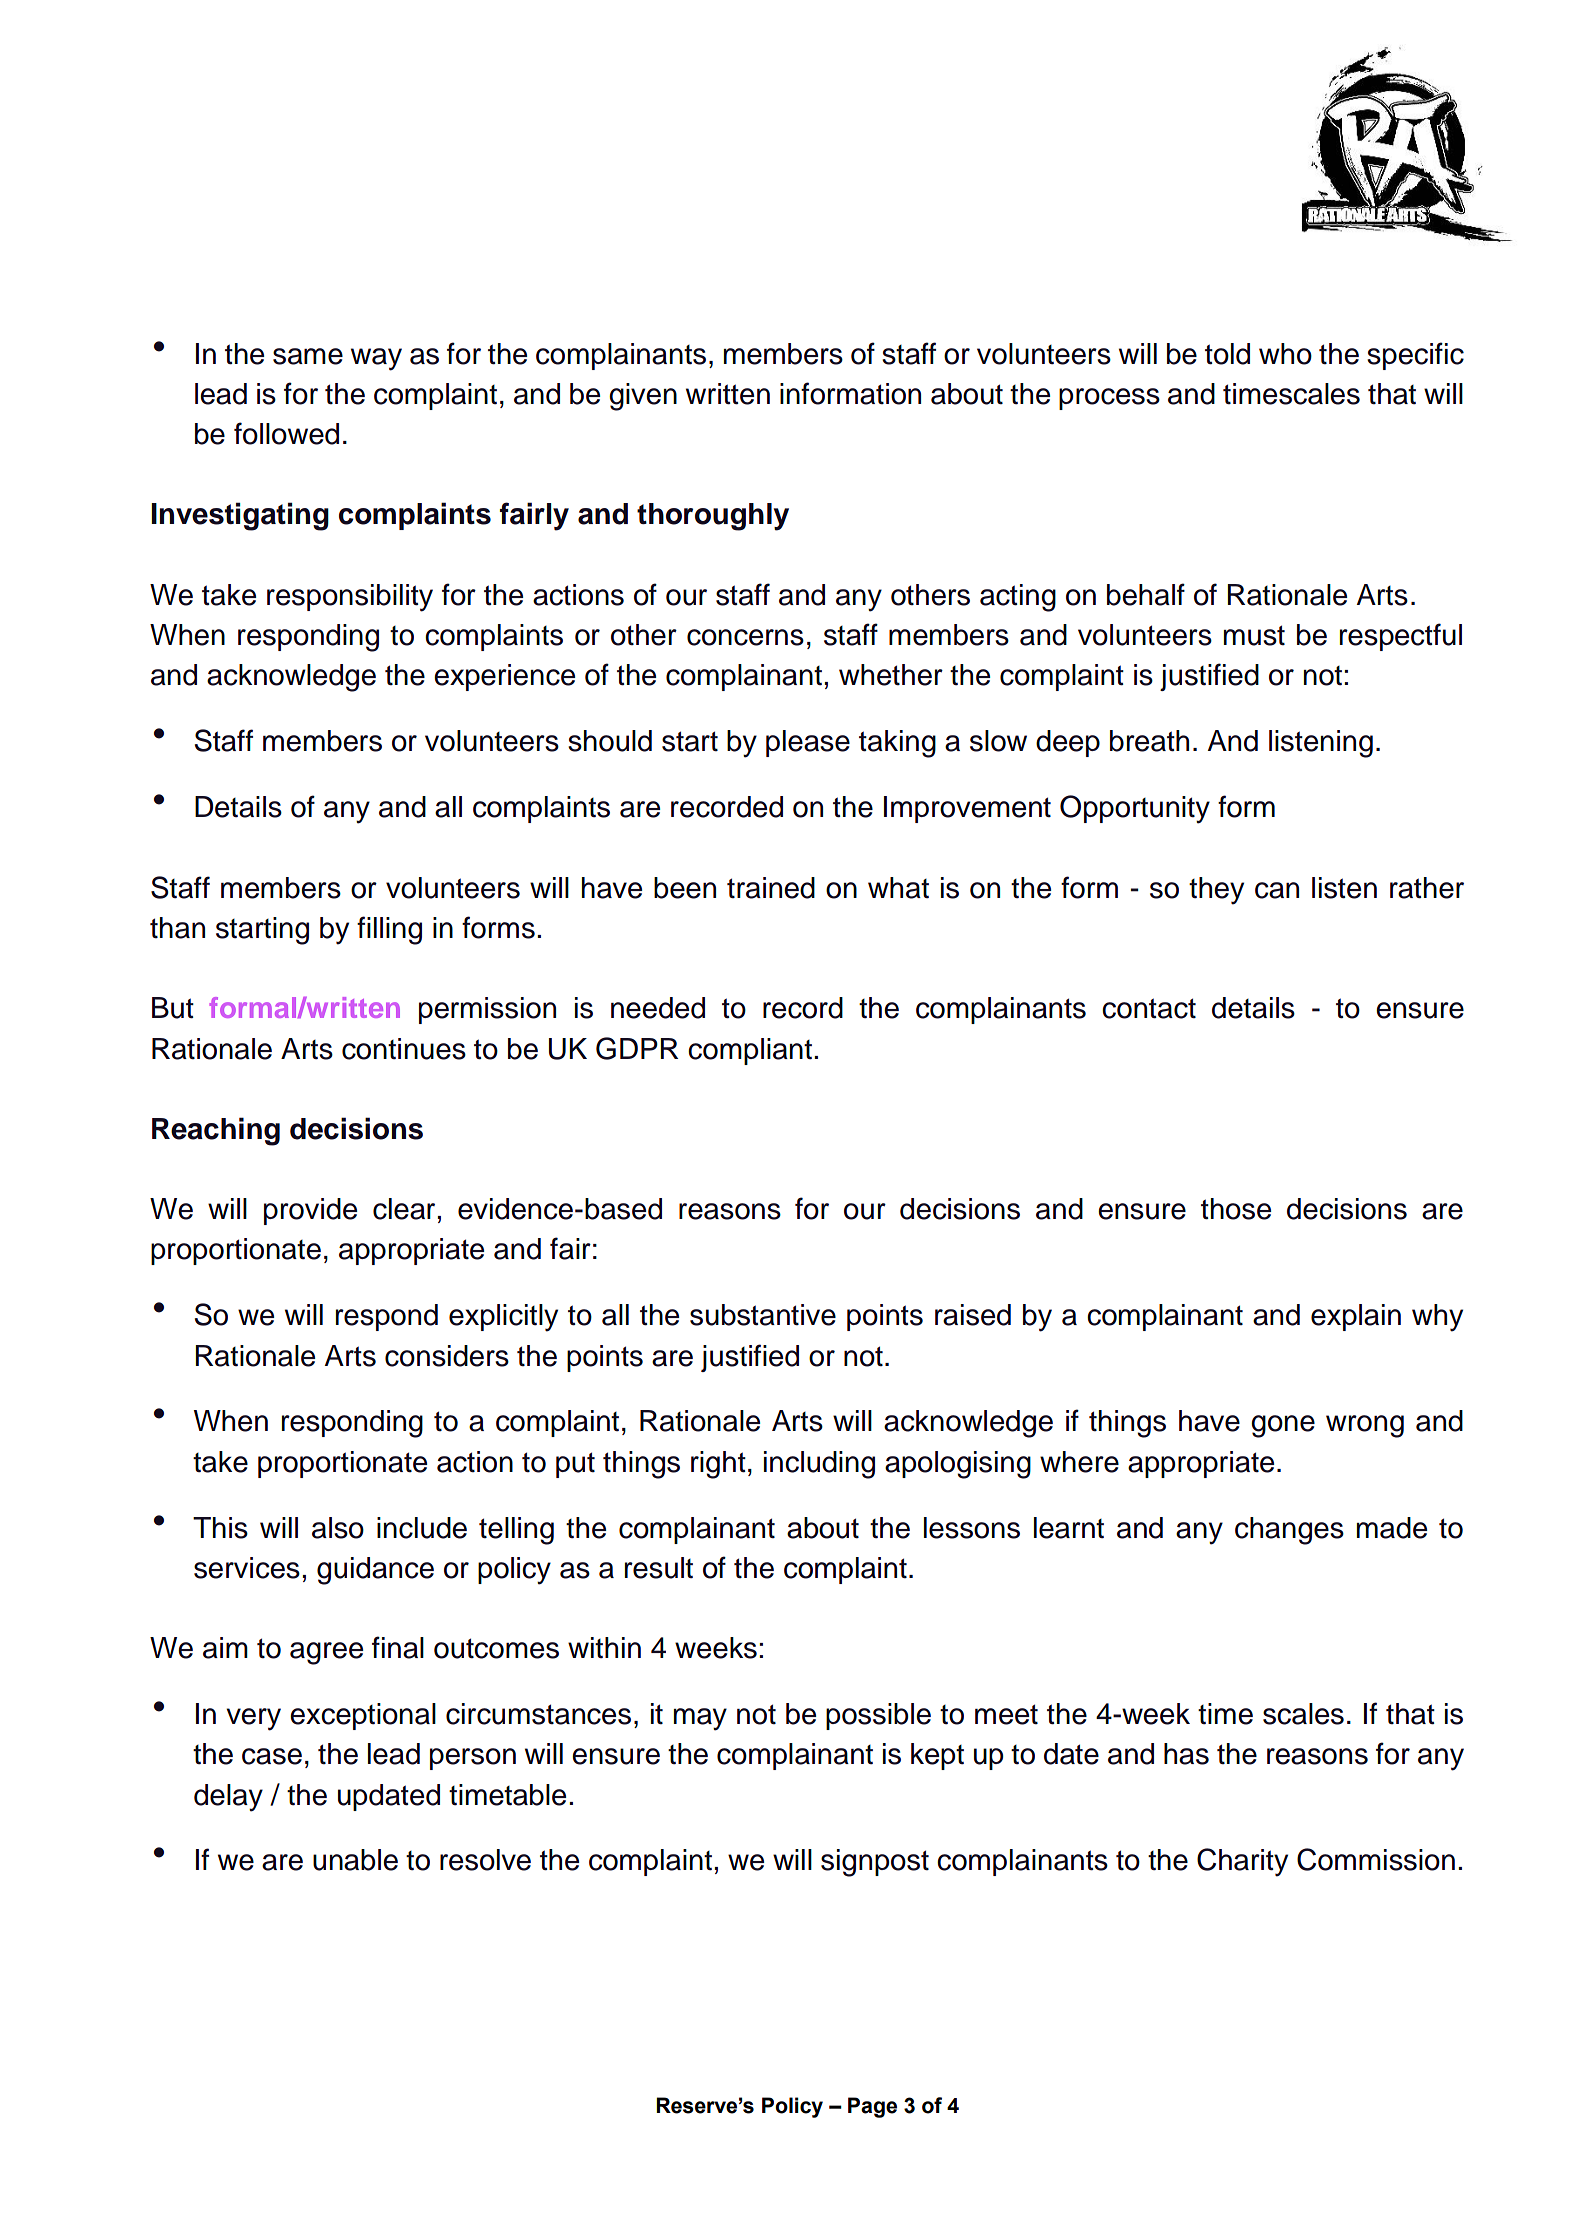  Describe the element at coordinates (643, 397) in the screenshot. I see `given` at that location.
